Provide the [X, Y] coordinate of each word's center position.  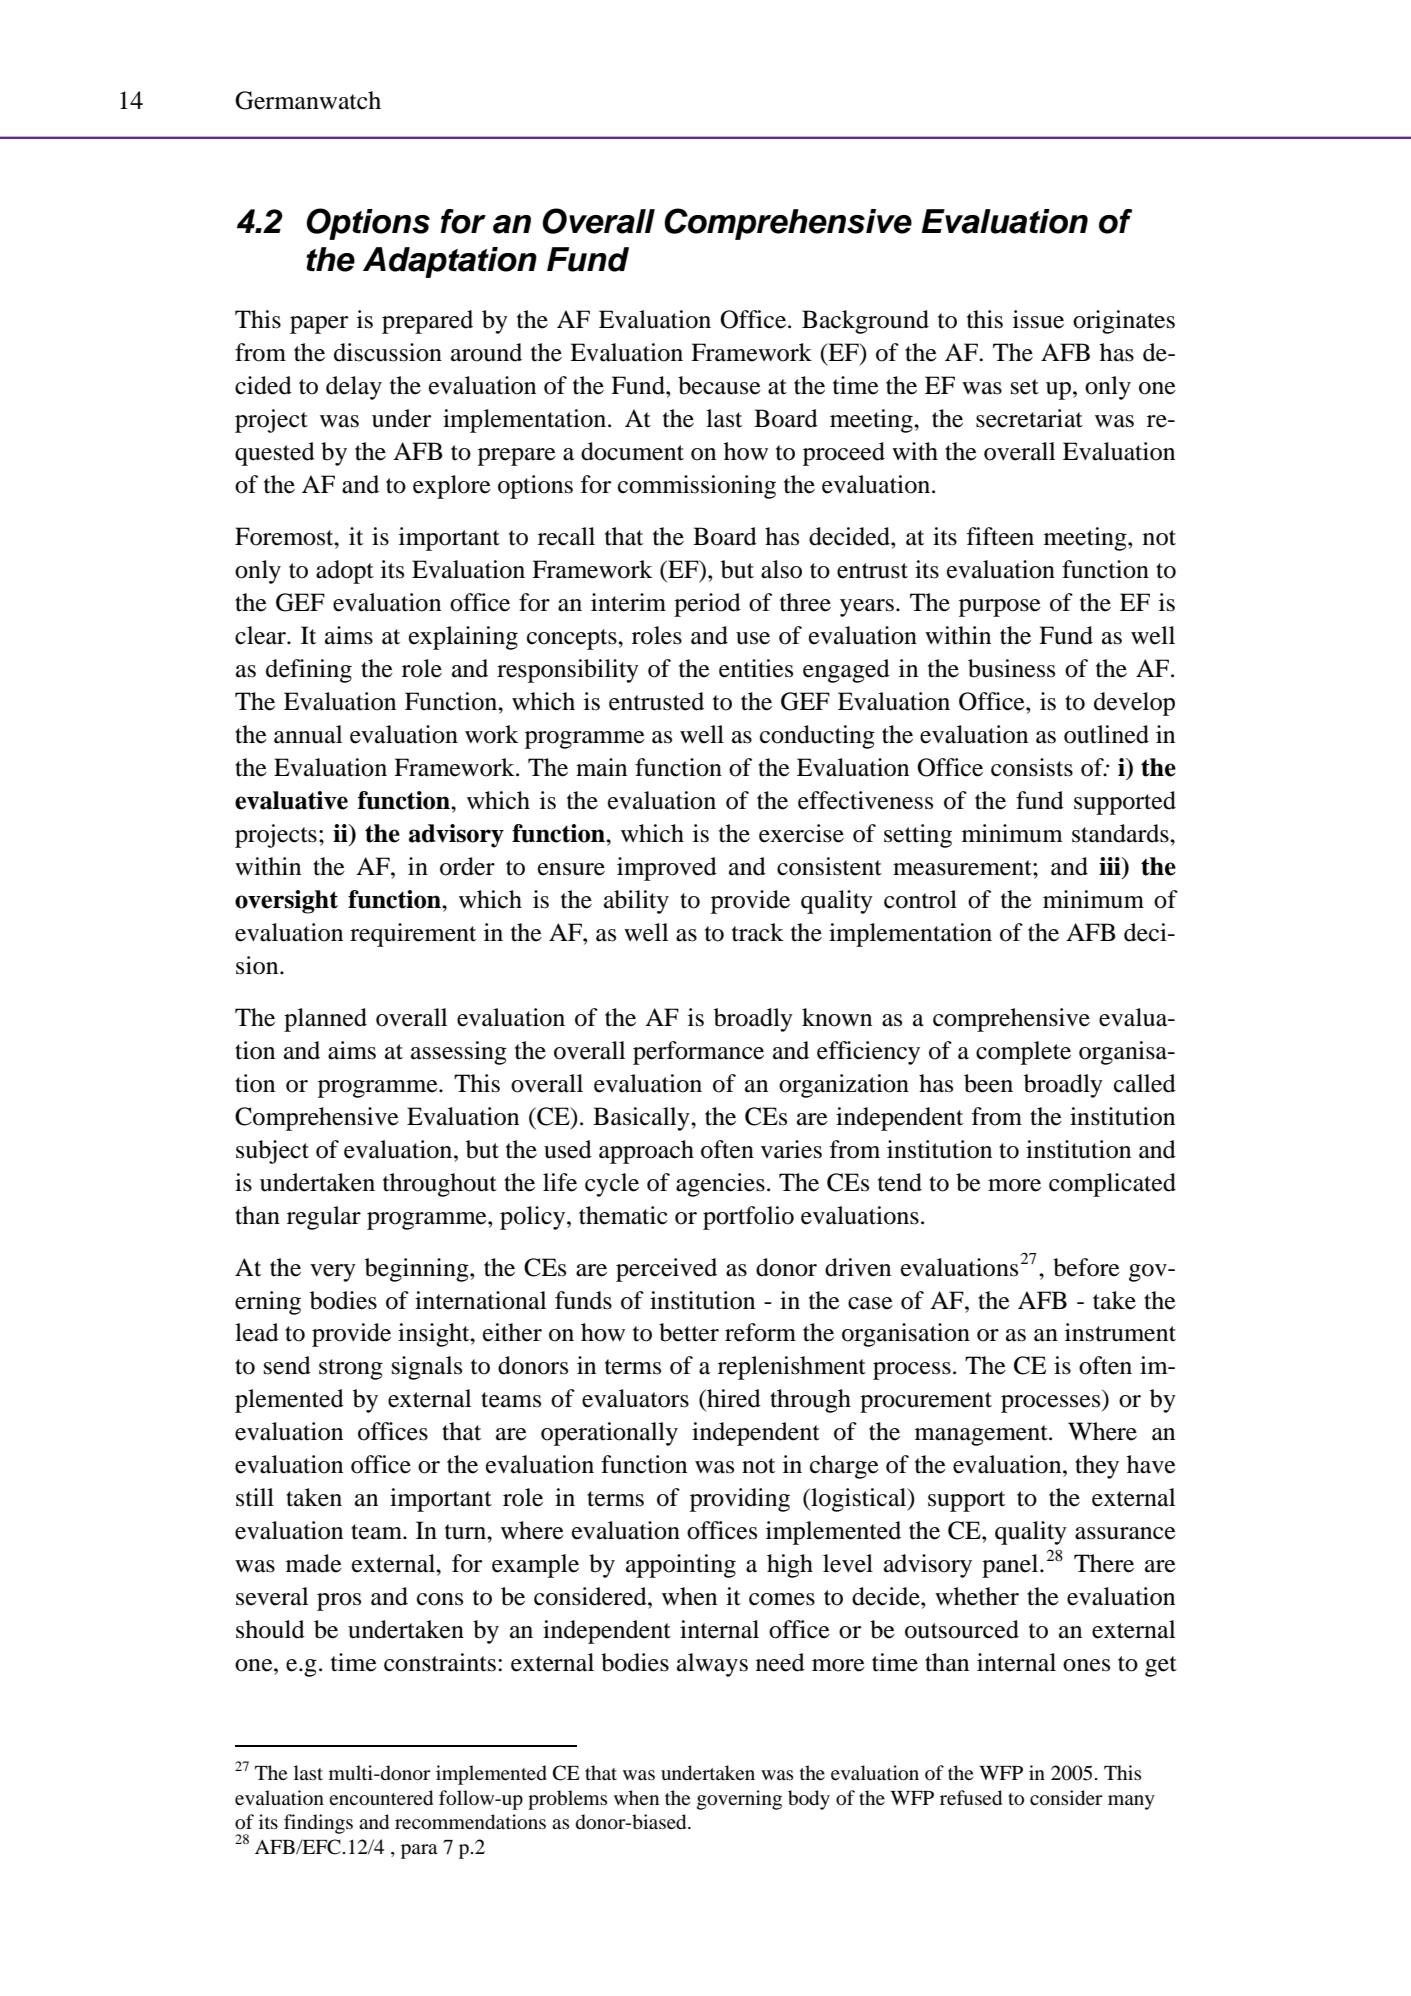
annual [308, 734]
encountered [381, 1798]
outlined [1106, 734]
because [719, 385]
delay [354, 388]
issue [1038, 319]
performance [698, 1053]
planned [325, 1020]
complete [1023, 1053]
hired [733, 1398]
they [1097, 1467]
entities [756, 668]
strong [351, 1369]
